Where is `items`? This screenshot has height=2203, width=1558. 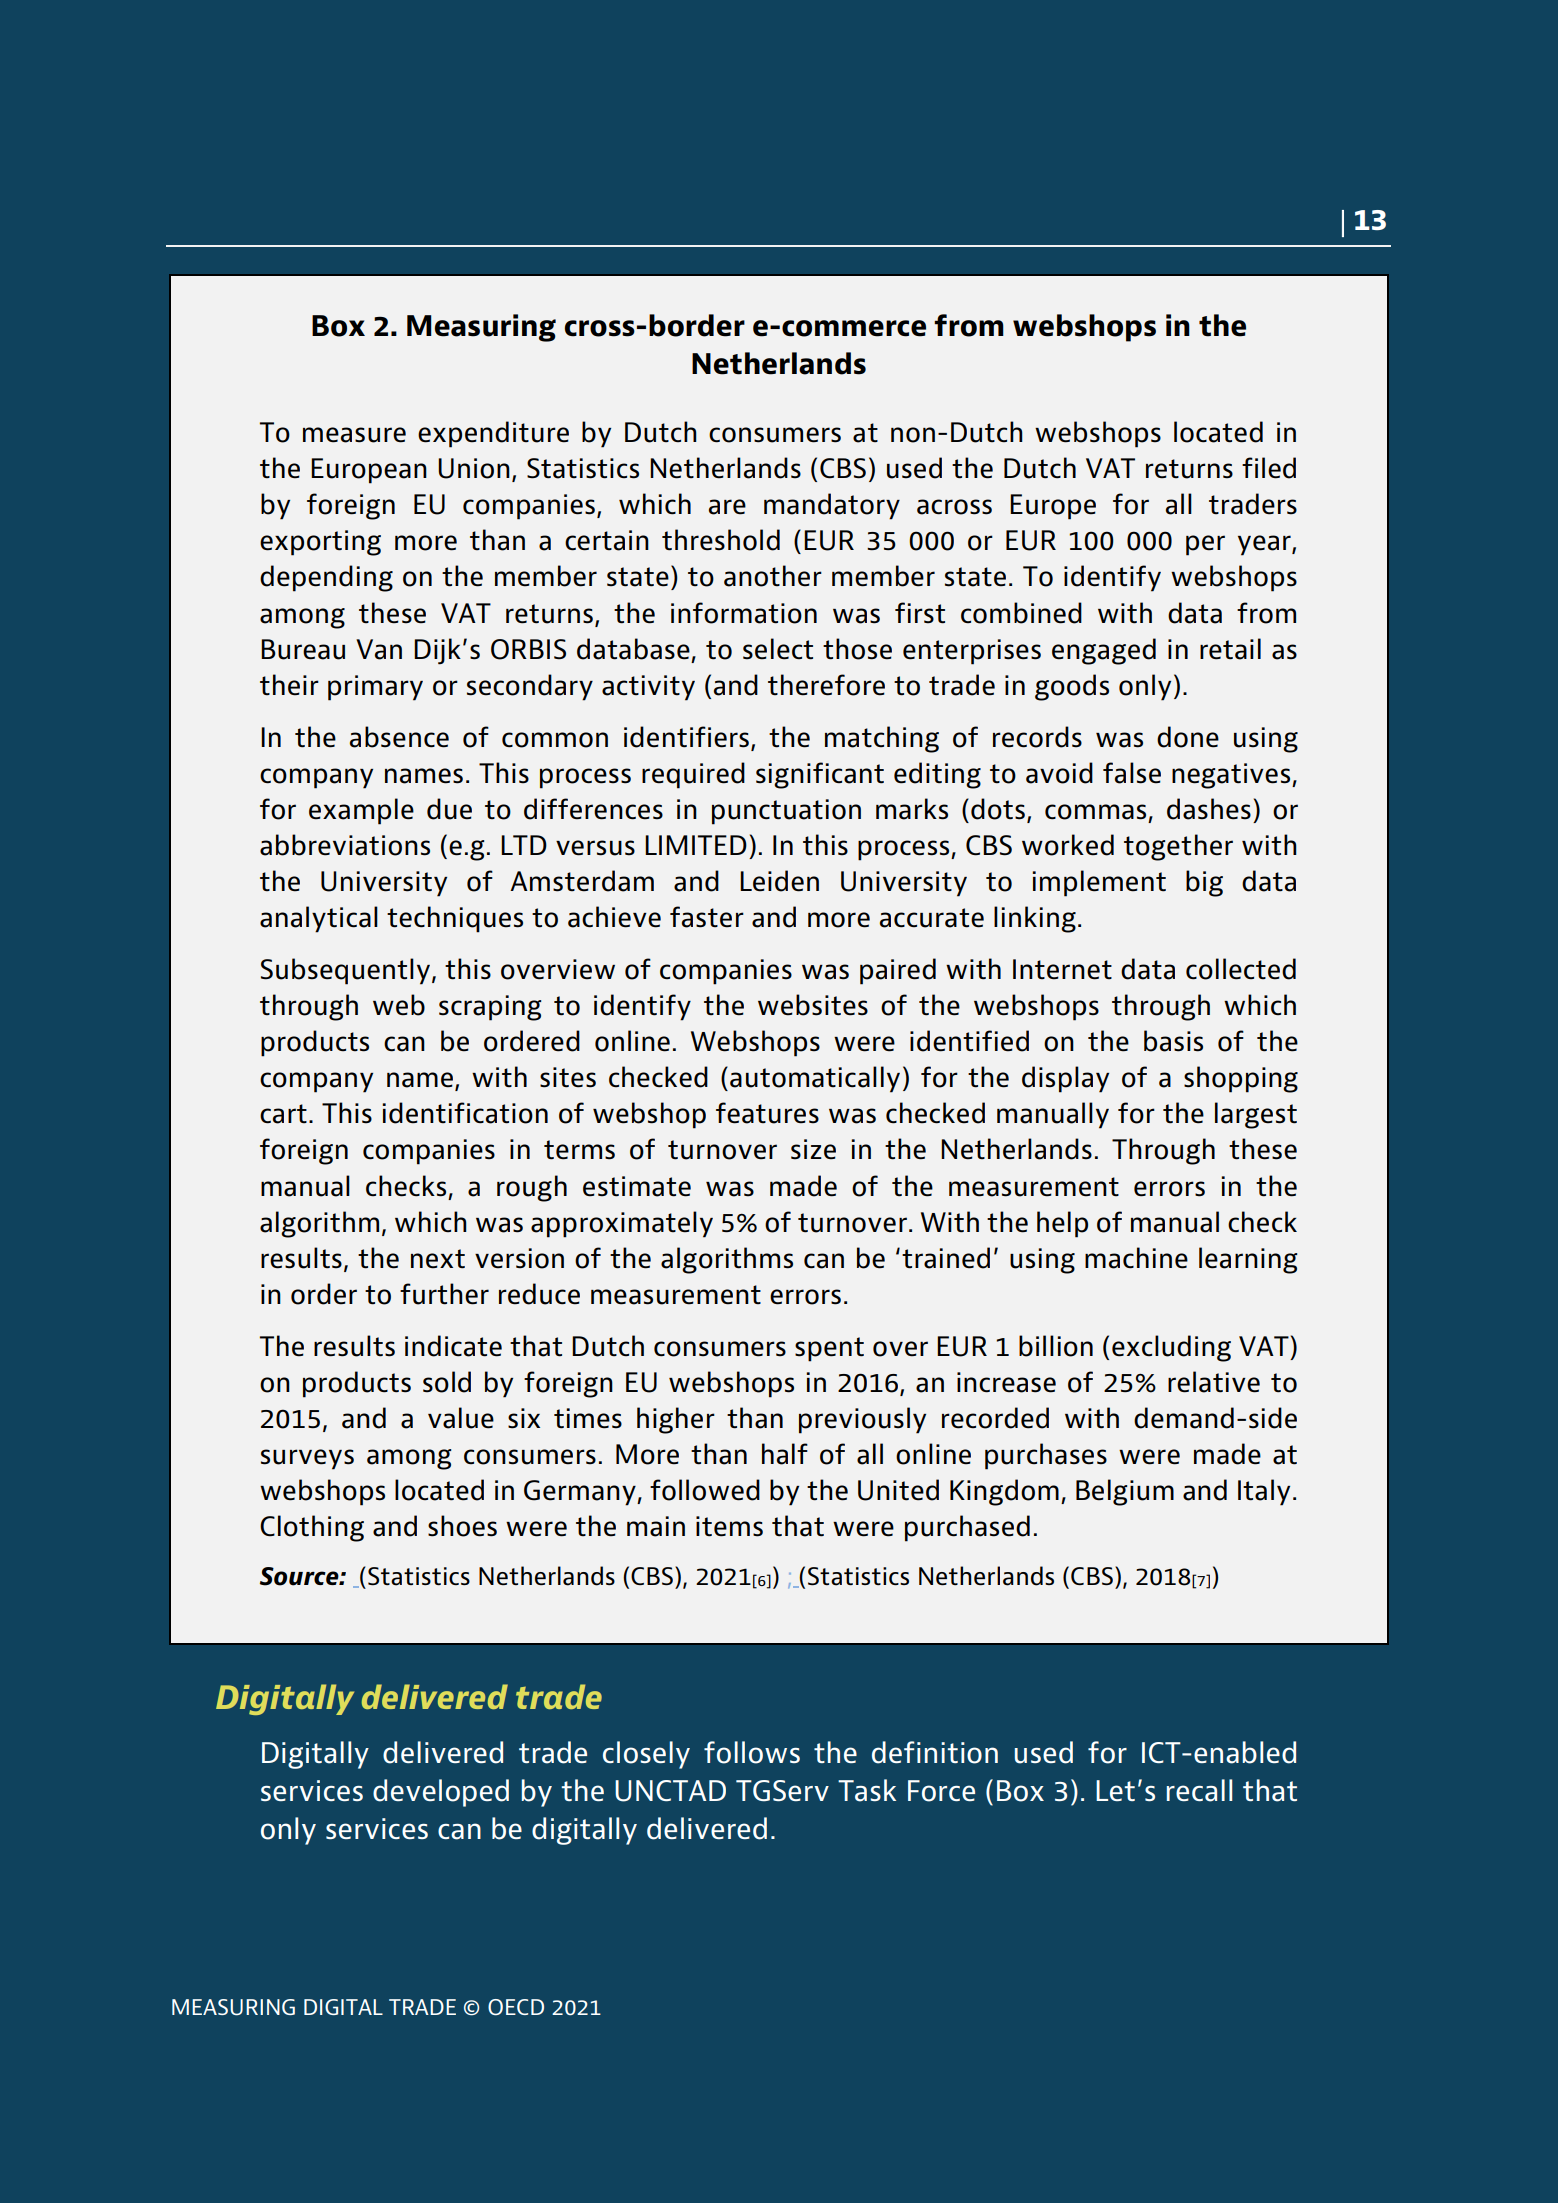 items is located at coordinates (729, 1526).
